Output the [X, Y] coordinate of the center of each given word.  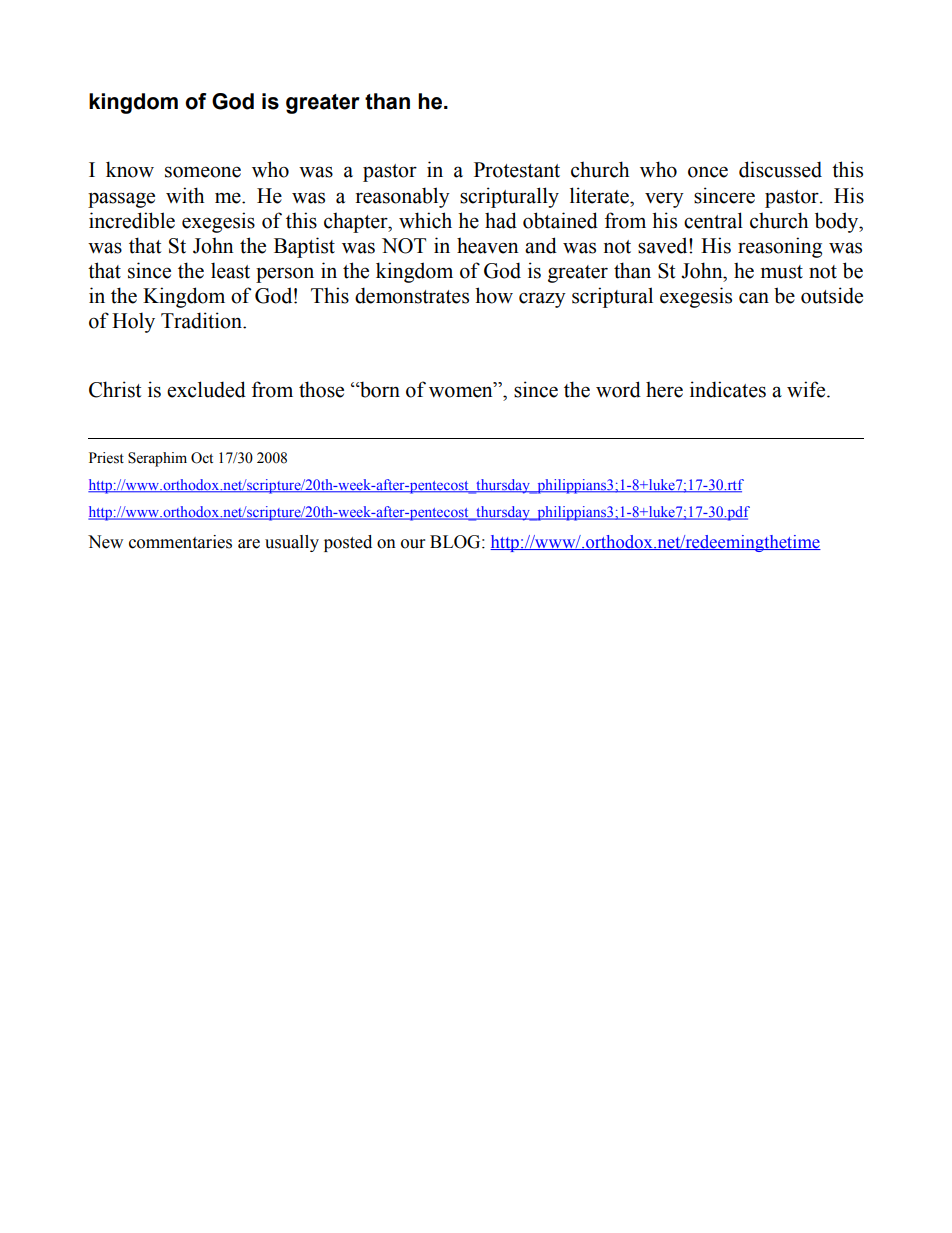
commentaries [180, 542]
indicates [728, 389]
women [462, 392]
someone [203, 172]
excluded [206, 389]
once [708, 172]
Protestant [517, 170]
